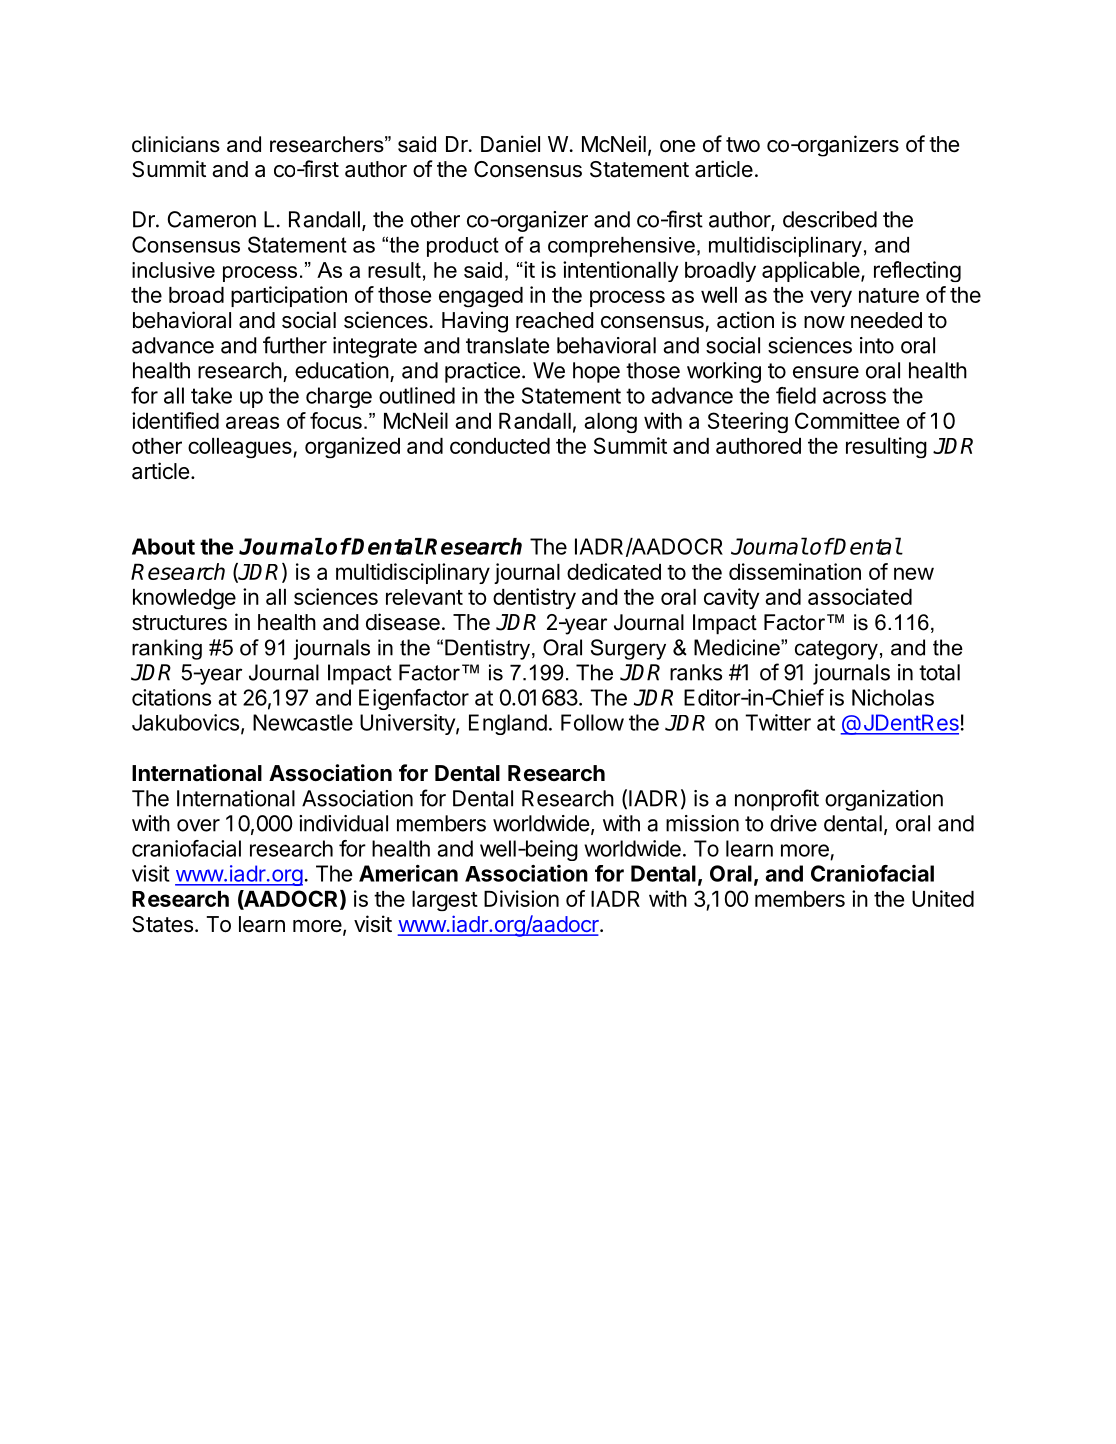 This image has height=1444, width=1116. I want to click on Newcastle, so click(303, 722).
